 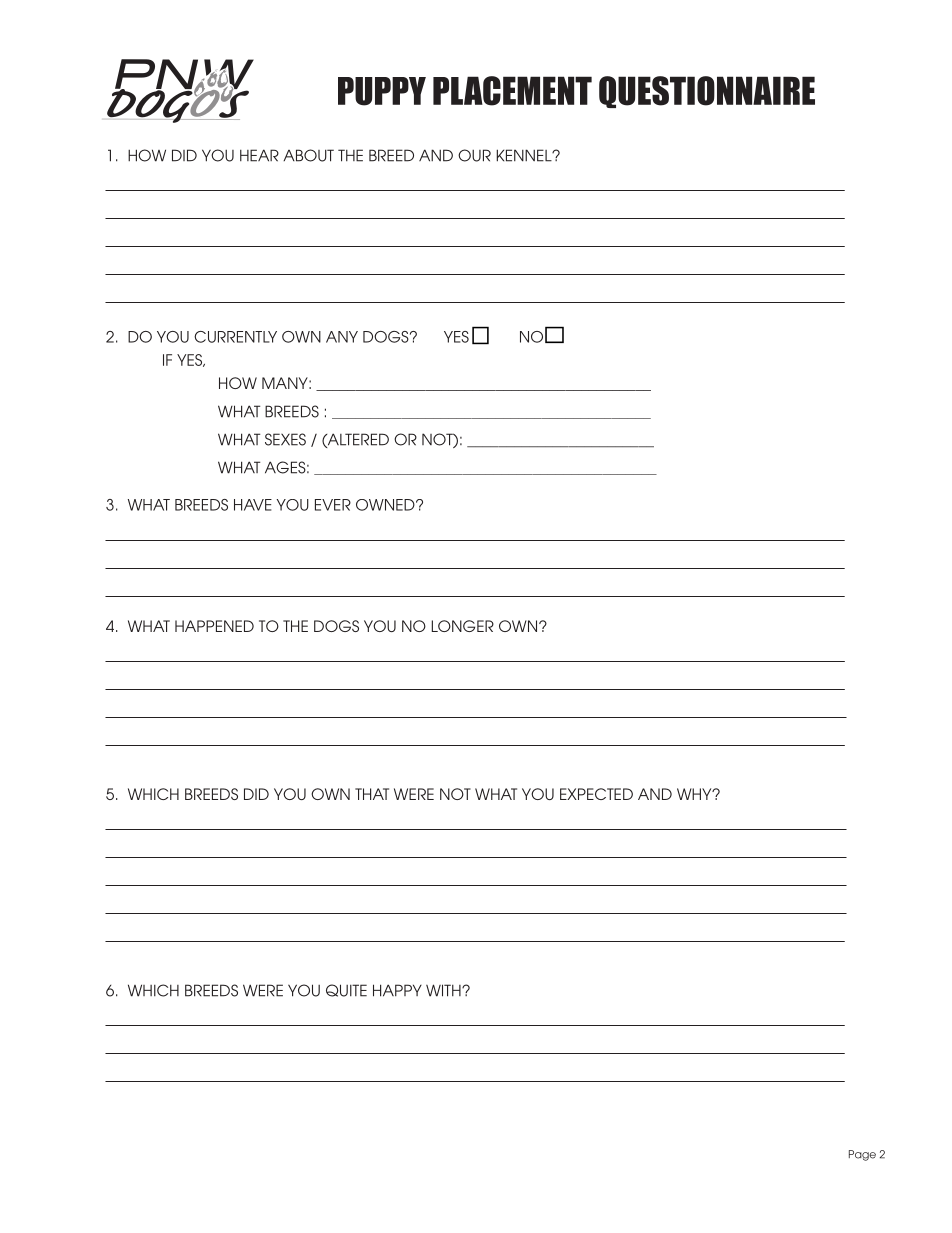 I want to click on HAPPY, so click(x=397, y=990).
